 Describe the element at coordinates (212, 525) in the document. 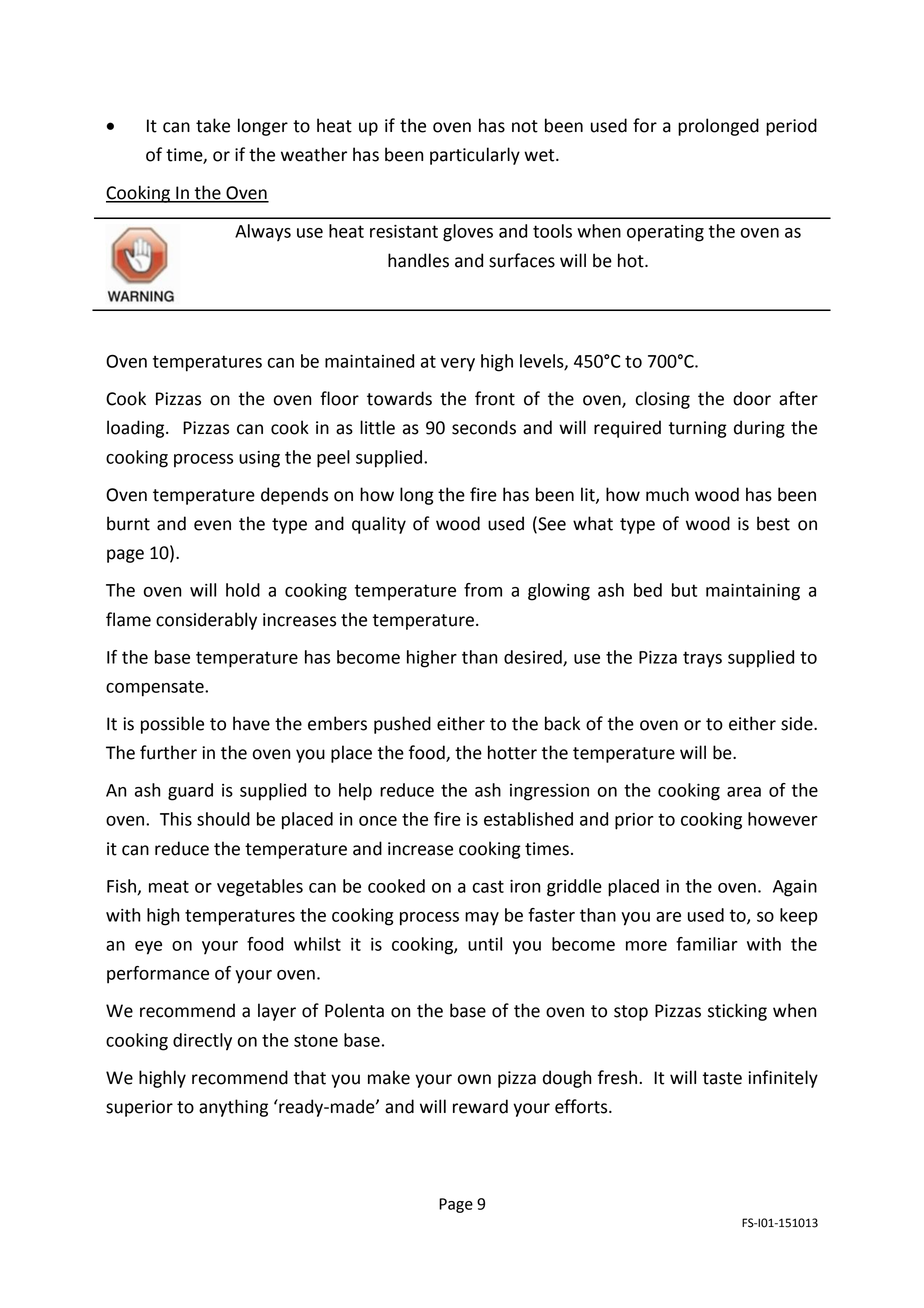

I see `even` at that location.
